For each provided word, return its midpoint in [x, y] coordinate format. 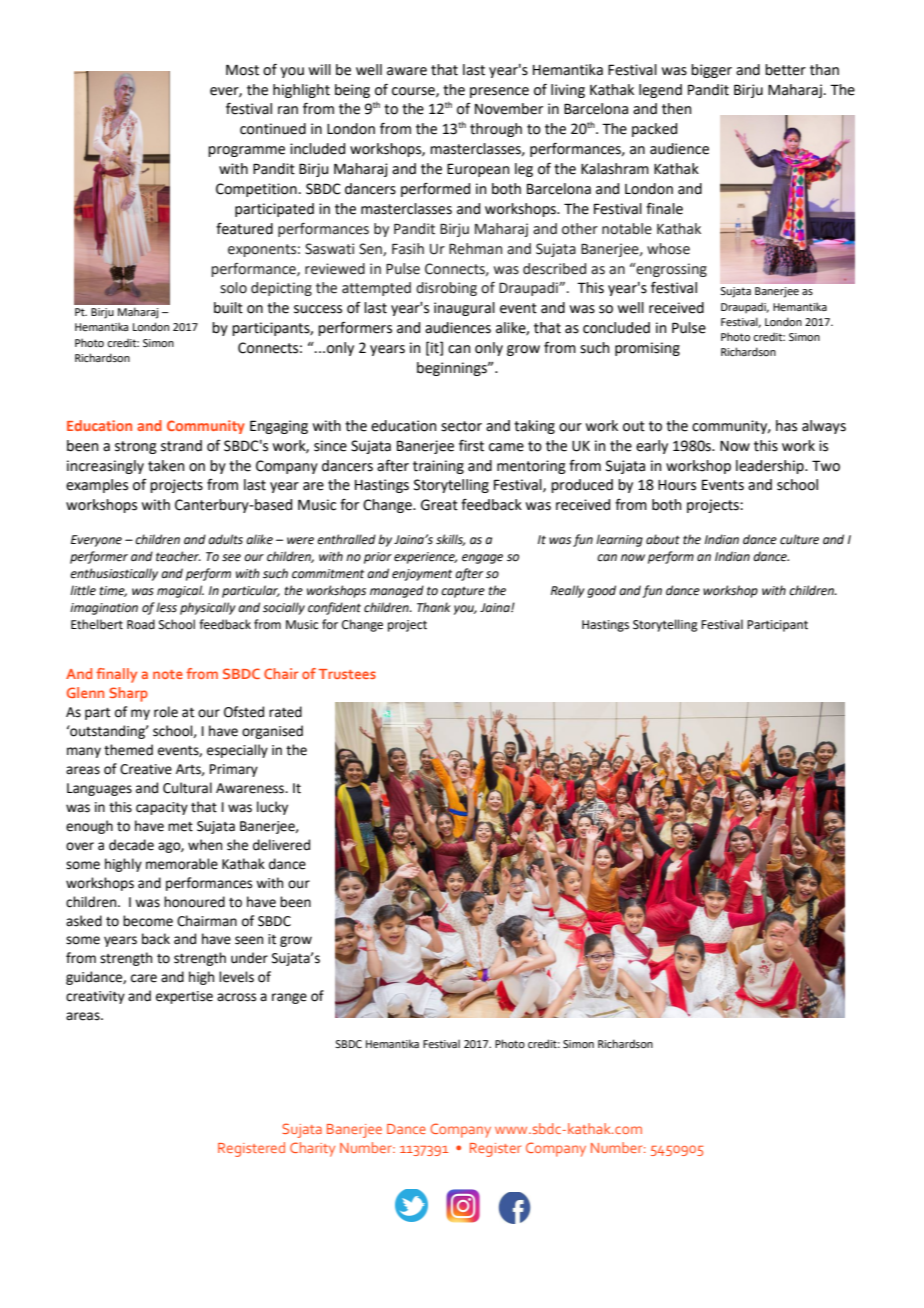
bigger [711, 71]
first [471, 445]
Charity [312, 1149]
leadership [771, 467]
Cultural [187, 788]
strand [181, 446]
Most [242, 70]
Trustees [347, 674]
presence [499, 92]
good [601, 591]
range [289, 998]
